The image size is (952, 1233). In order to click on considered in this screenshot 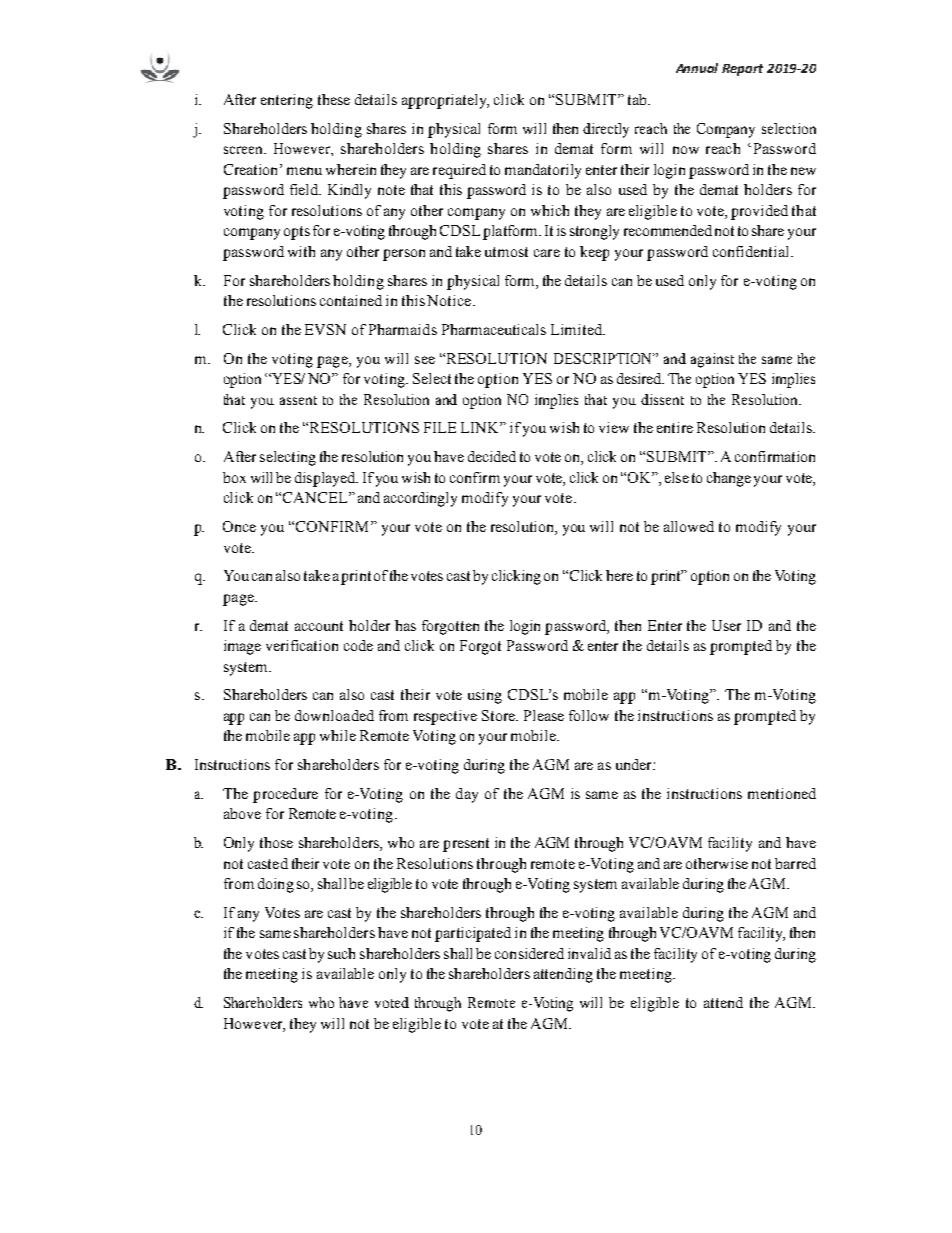, I will do `click(529, 953)`.
